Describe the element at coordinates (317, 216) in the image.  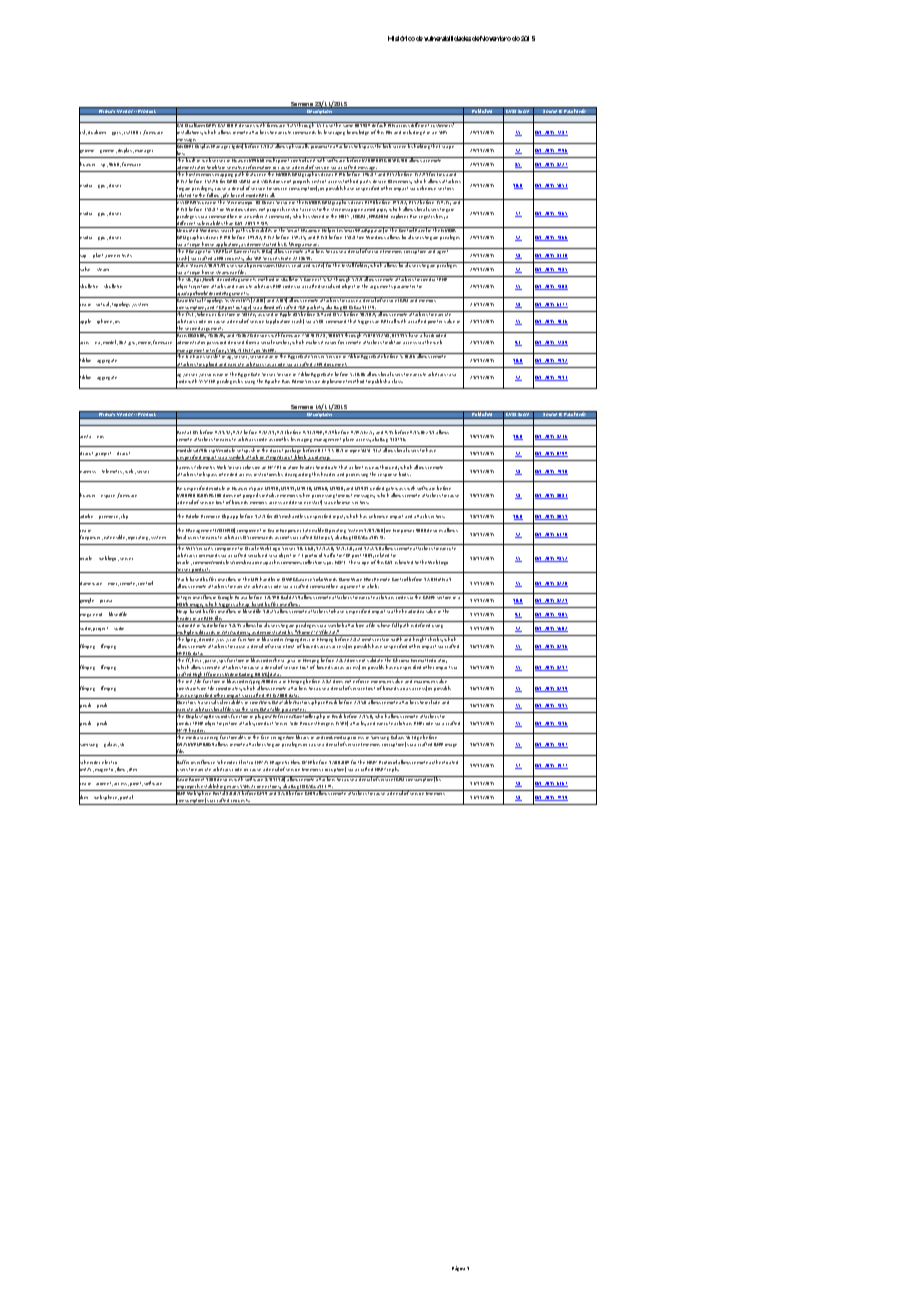
I see `stored` at that location.
